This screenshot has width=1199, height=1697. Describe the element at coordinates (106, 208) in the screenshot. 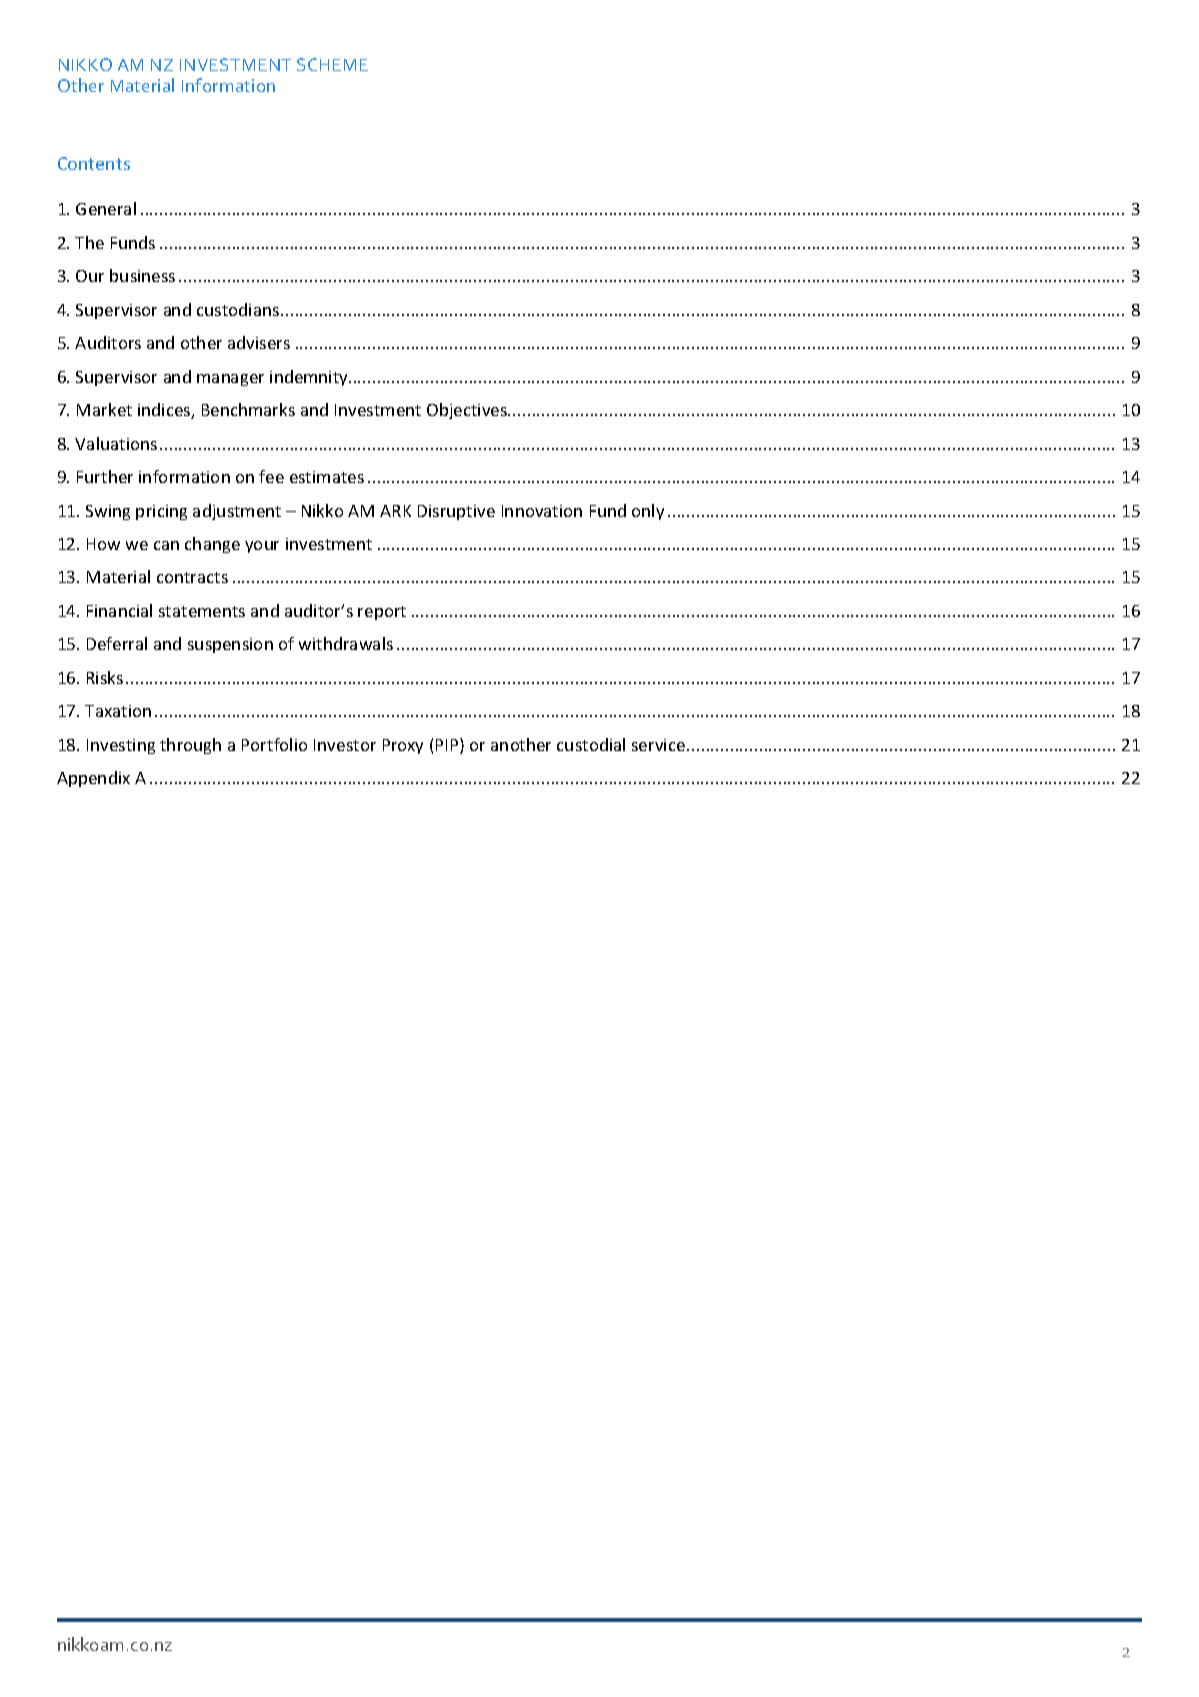

I see `General` at that location.
